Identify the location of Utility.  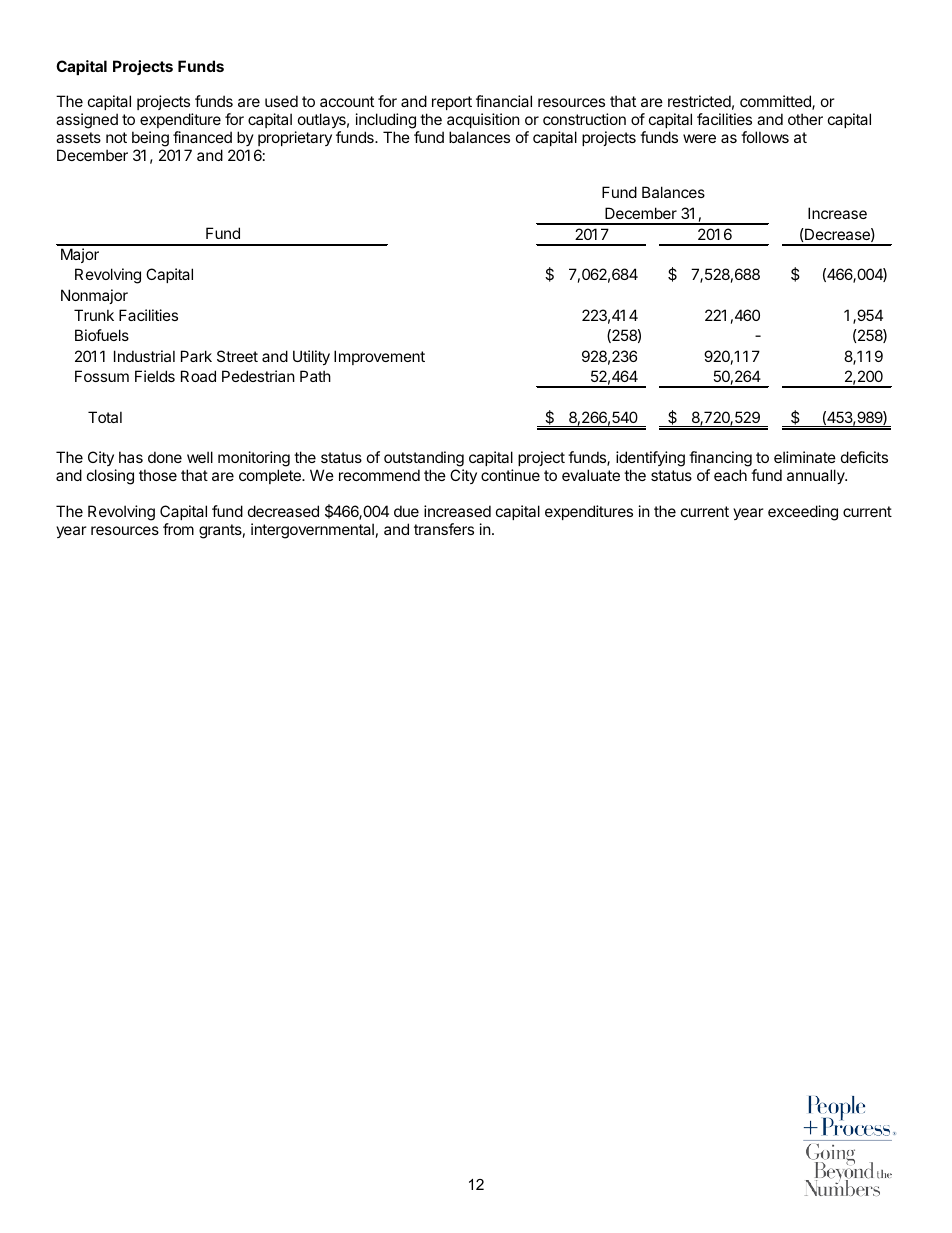
(311, 357).
